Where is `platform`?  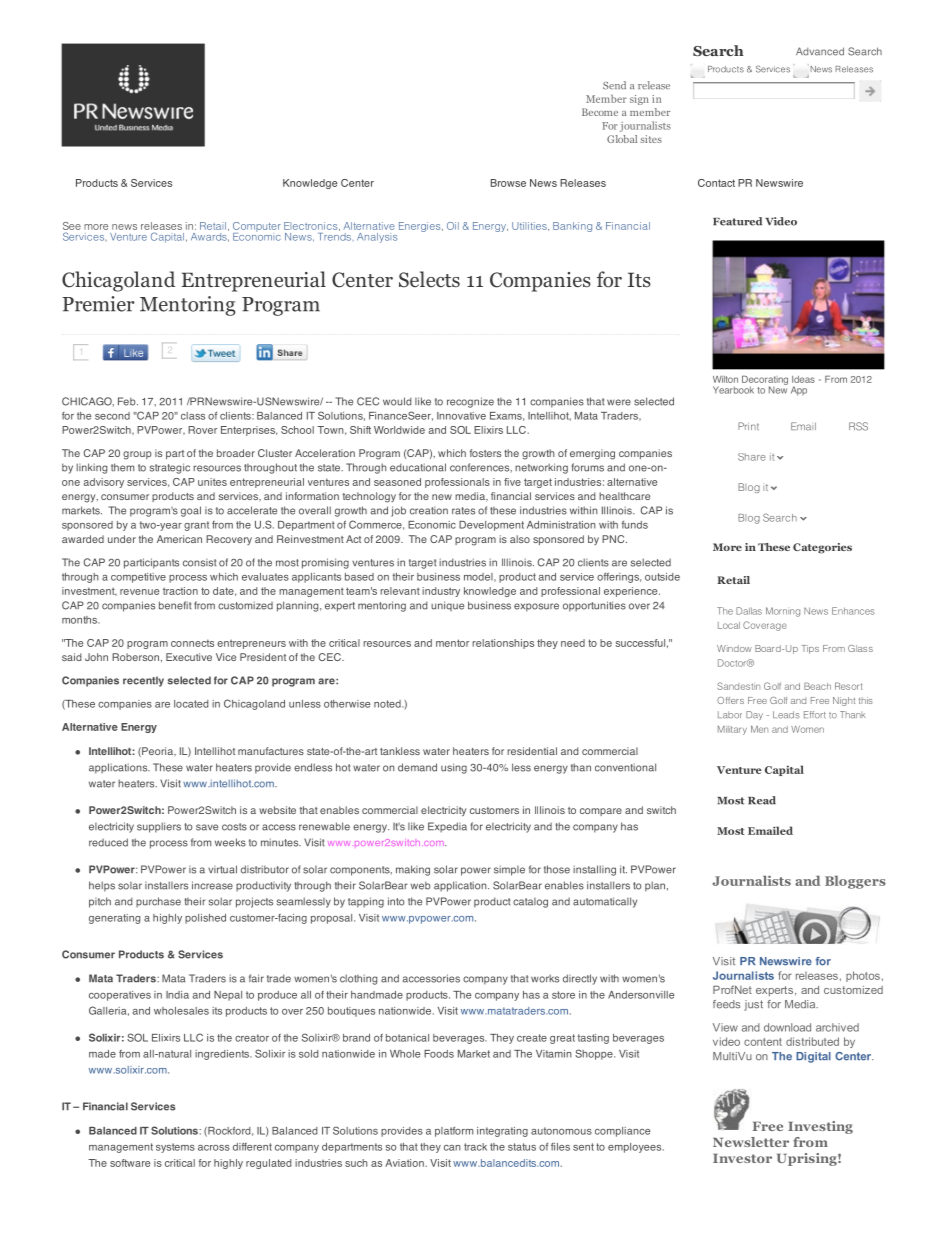 platform is located at coordinates (454, 1132).
